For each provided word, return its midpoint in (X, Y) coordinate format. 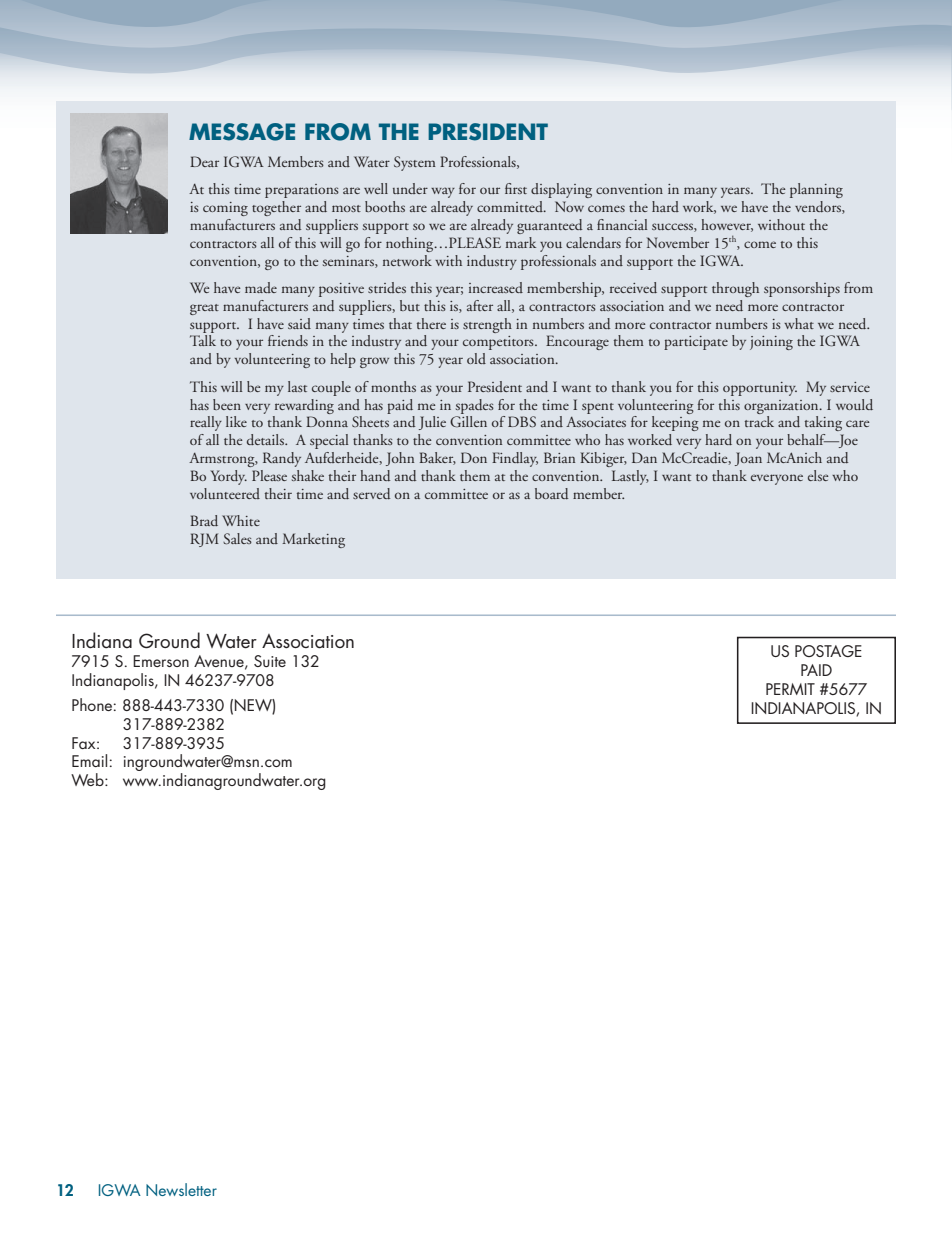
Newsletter (181, 1189)
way (443, 192)
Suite (270, 661)
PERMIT (790, 689)
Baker (438, 458)
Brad (204, 520)
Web (88, 779)
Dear (204, 161)
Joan (748, 459)
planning (816, 190)
